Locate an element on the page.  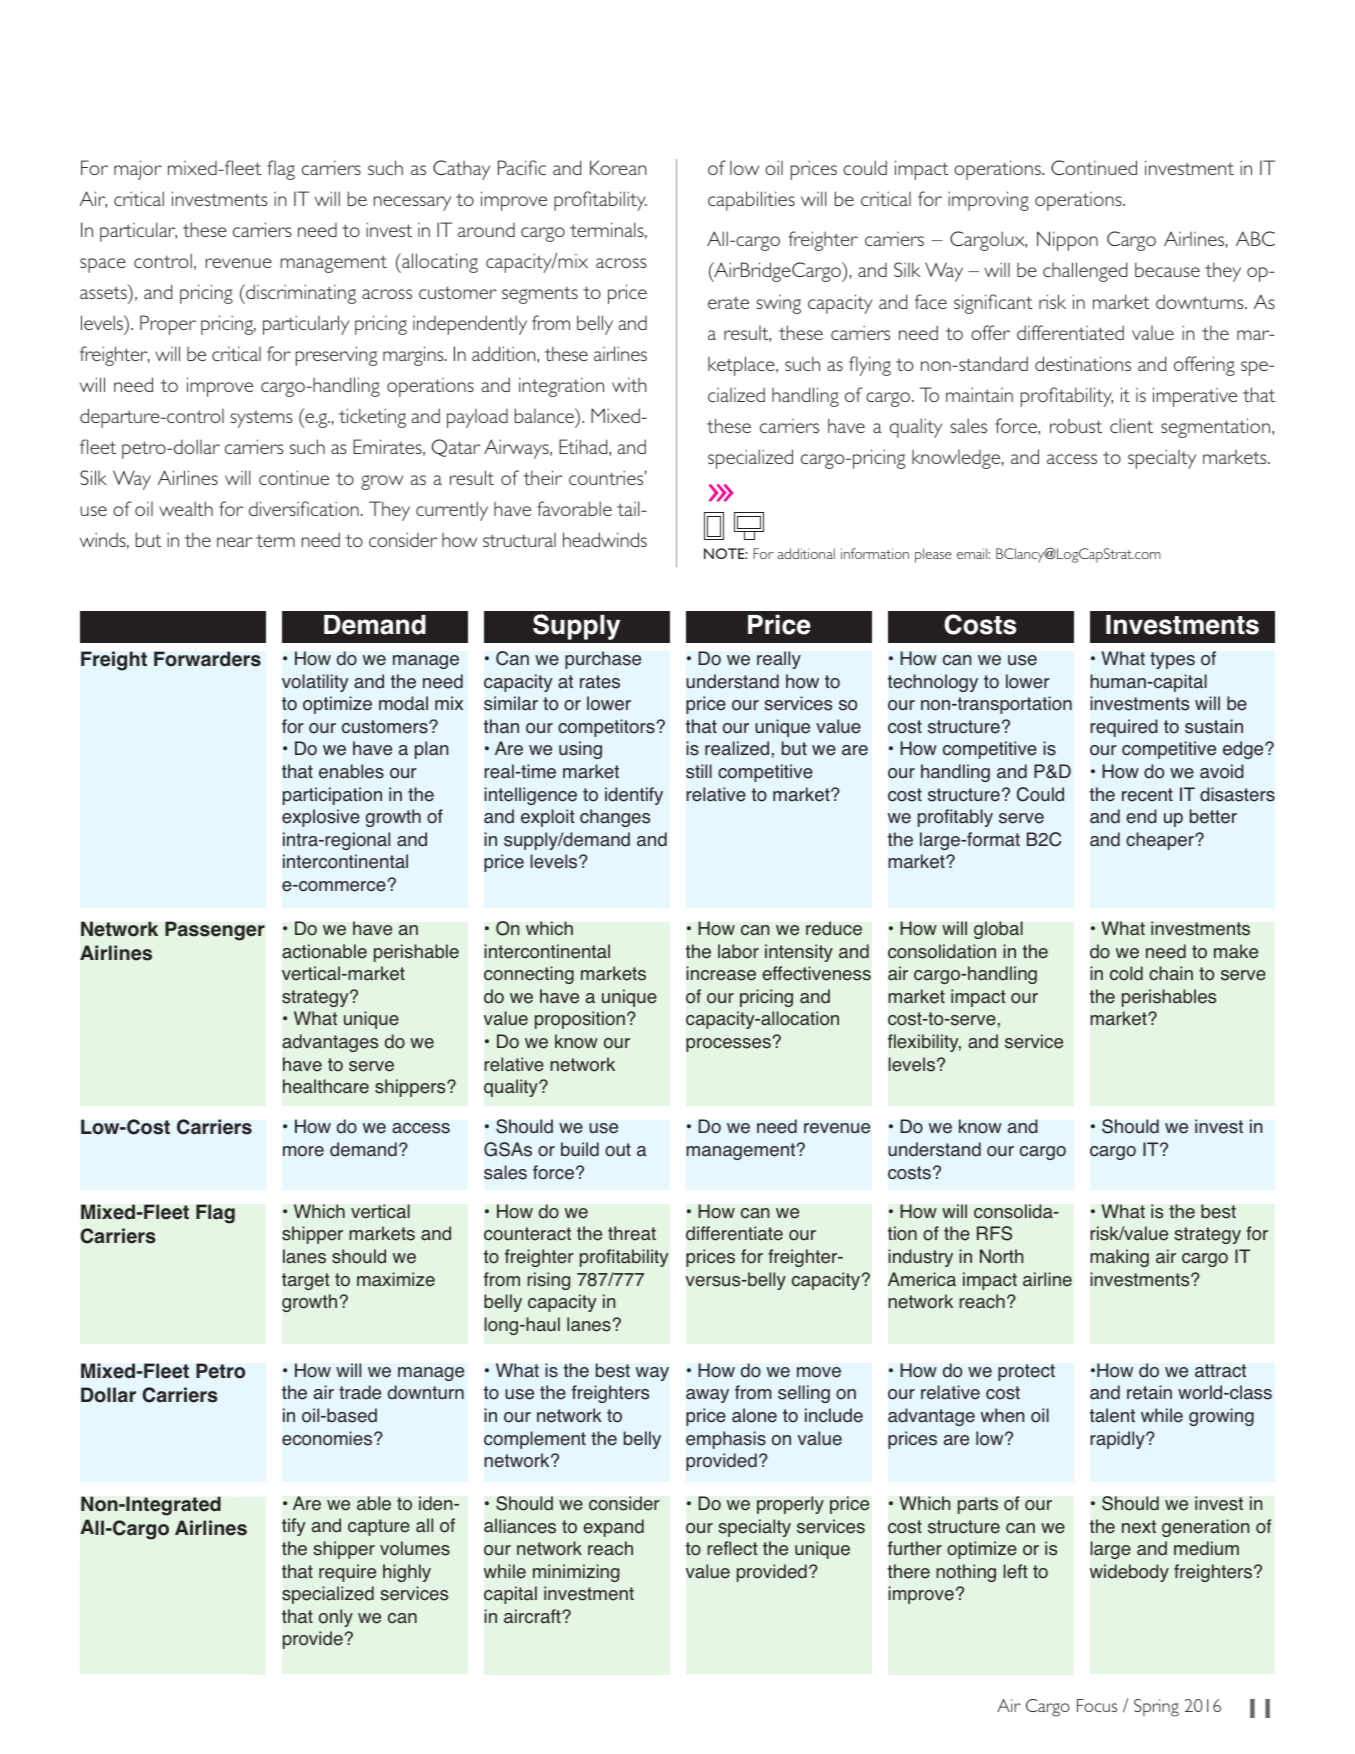
competitors is located at coordinates (606, 728).
